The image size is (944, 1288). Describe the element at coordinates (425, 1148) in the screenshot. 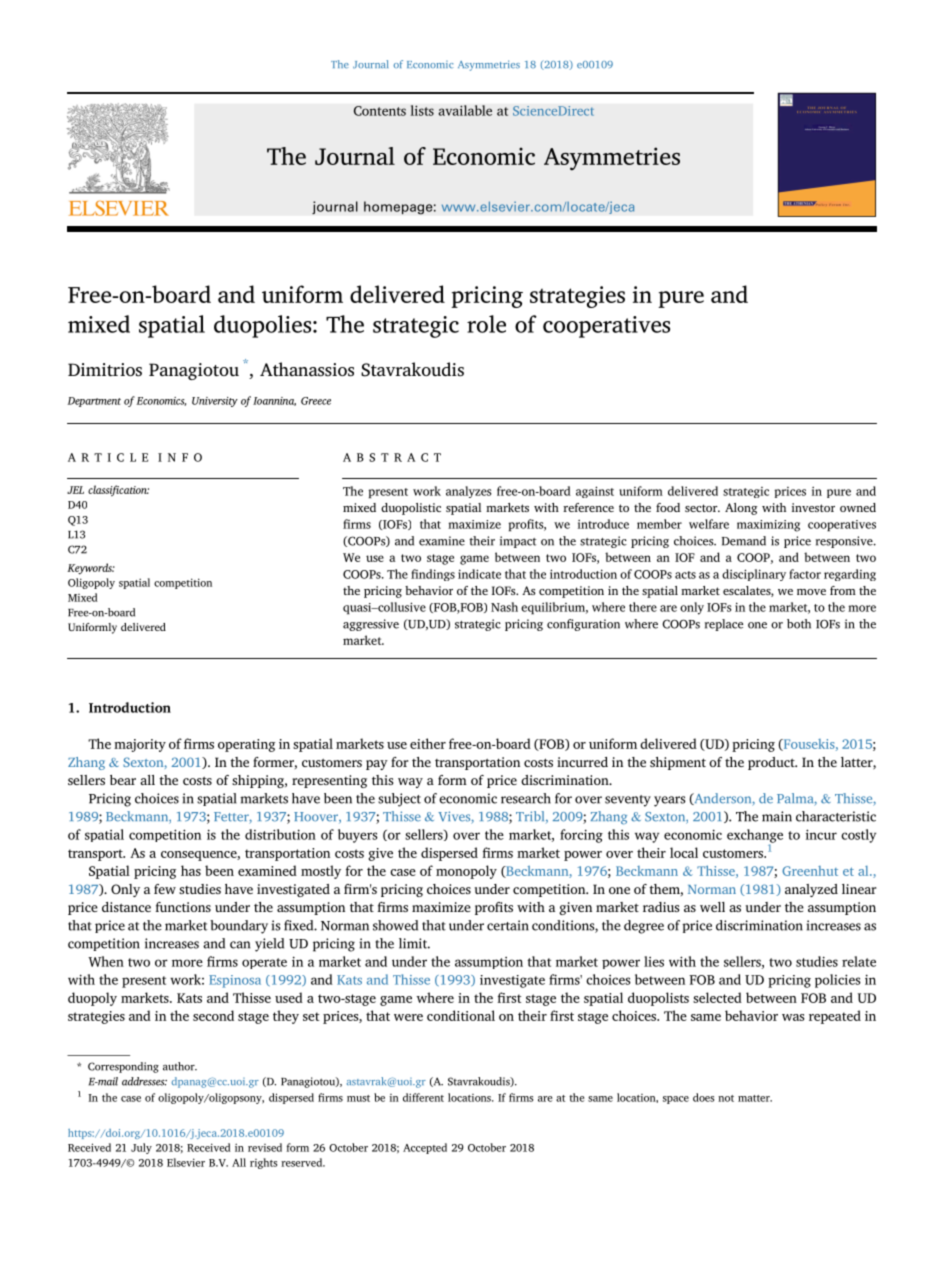

I see `Accepted` at that location.
